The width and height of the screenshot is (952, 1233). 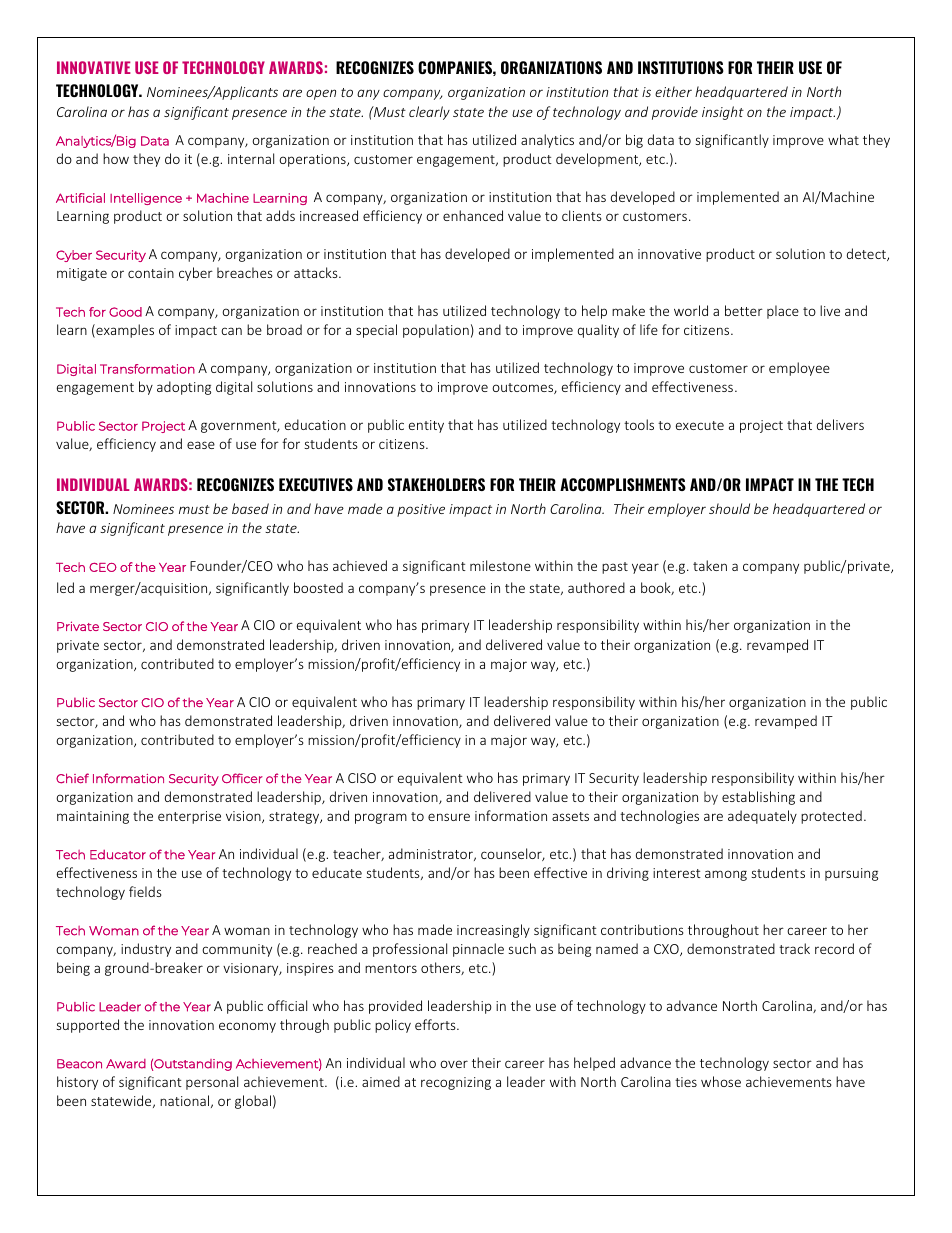 What do you see at coordinates (456, 1083) in the screenshot?
I see `recognizing` at bounding box center [456, 1083].
